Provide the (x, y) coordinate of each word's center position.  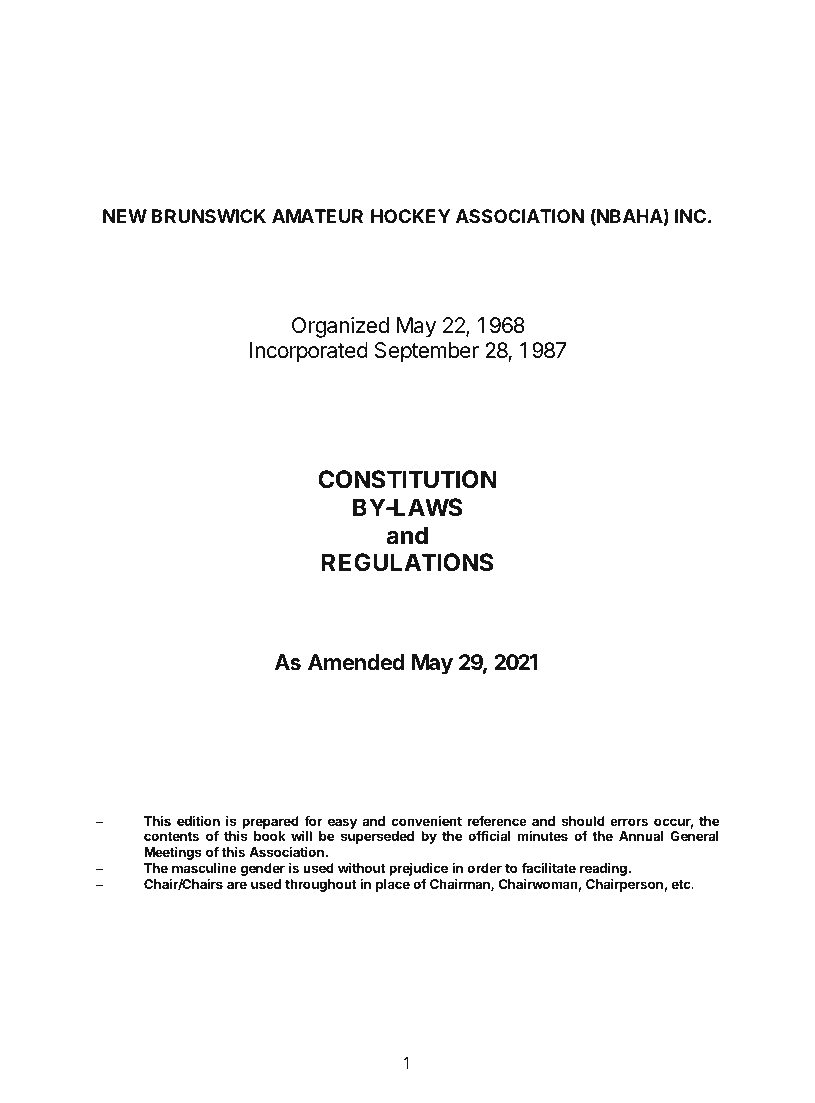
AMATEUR (317, 216)
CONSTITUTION (407, 479)
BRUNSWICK (209, 216)
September (427, 352)
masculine (204, 868)
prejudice (418, 870)
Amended (356, 662)
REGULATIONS (407, 562)
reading (603, 871)
